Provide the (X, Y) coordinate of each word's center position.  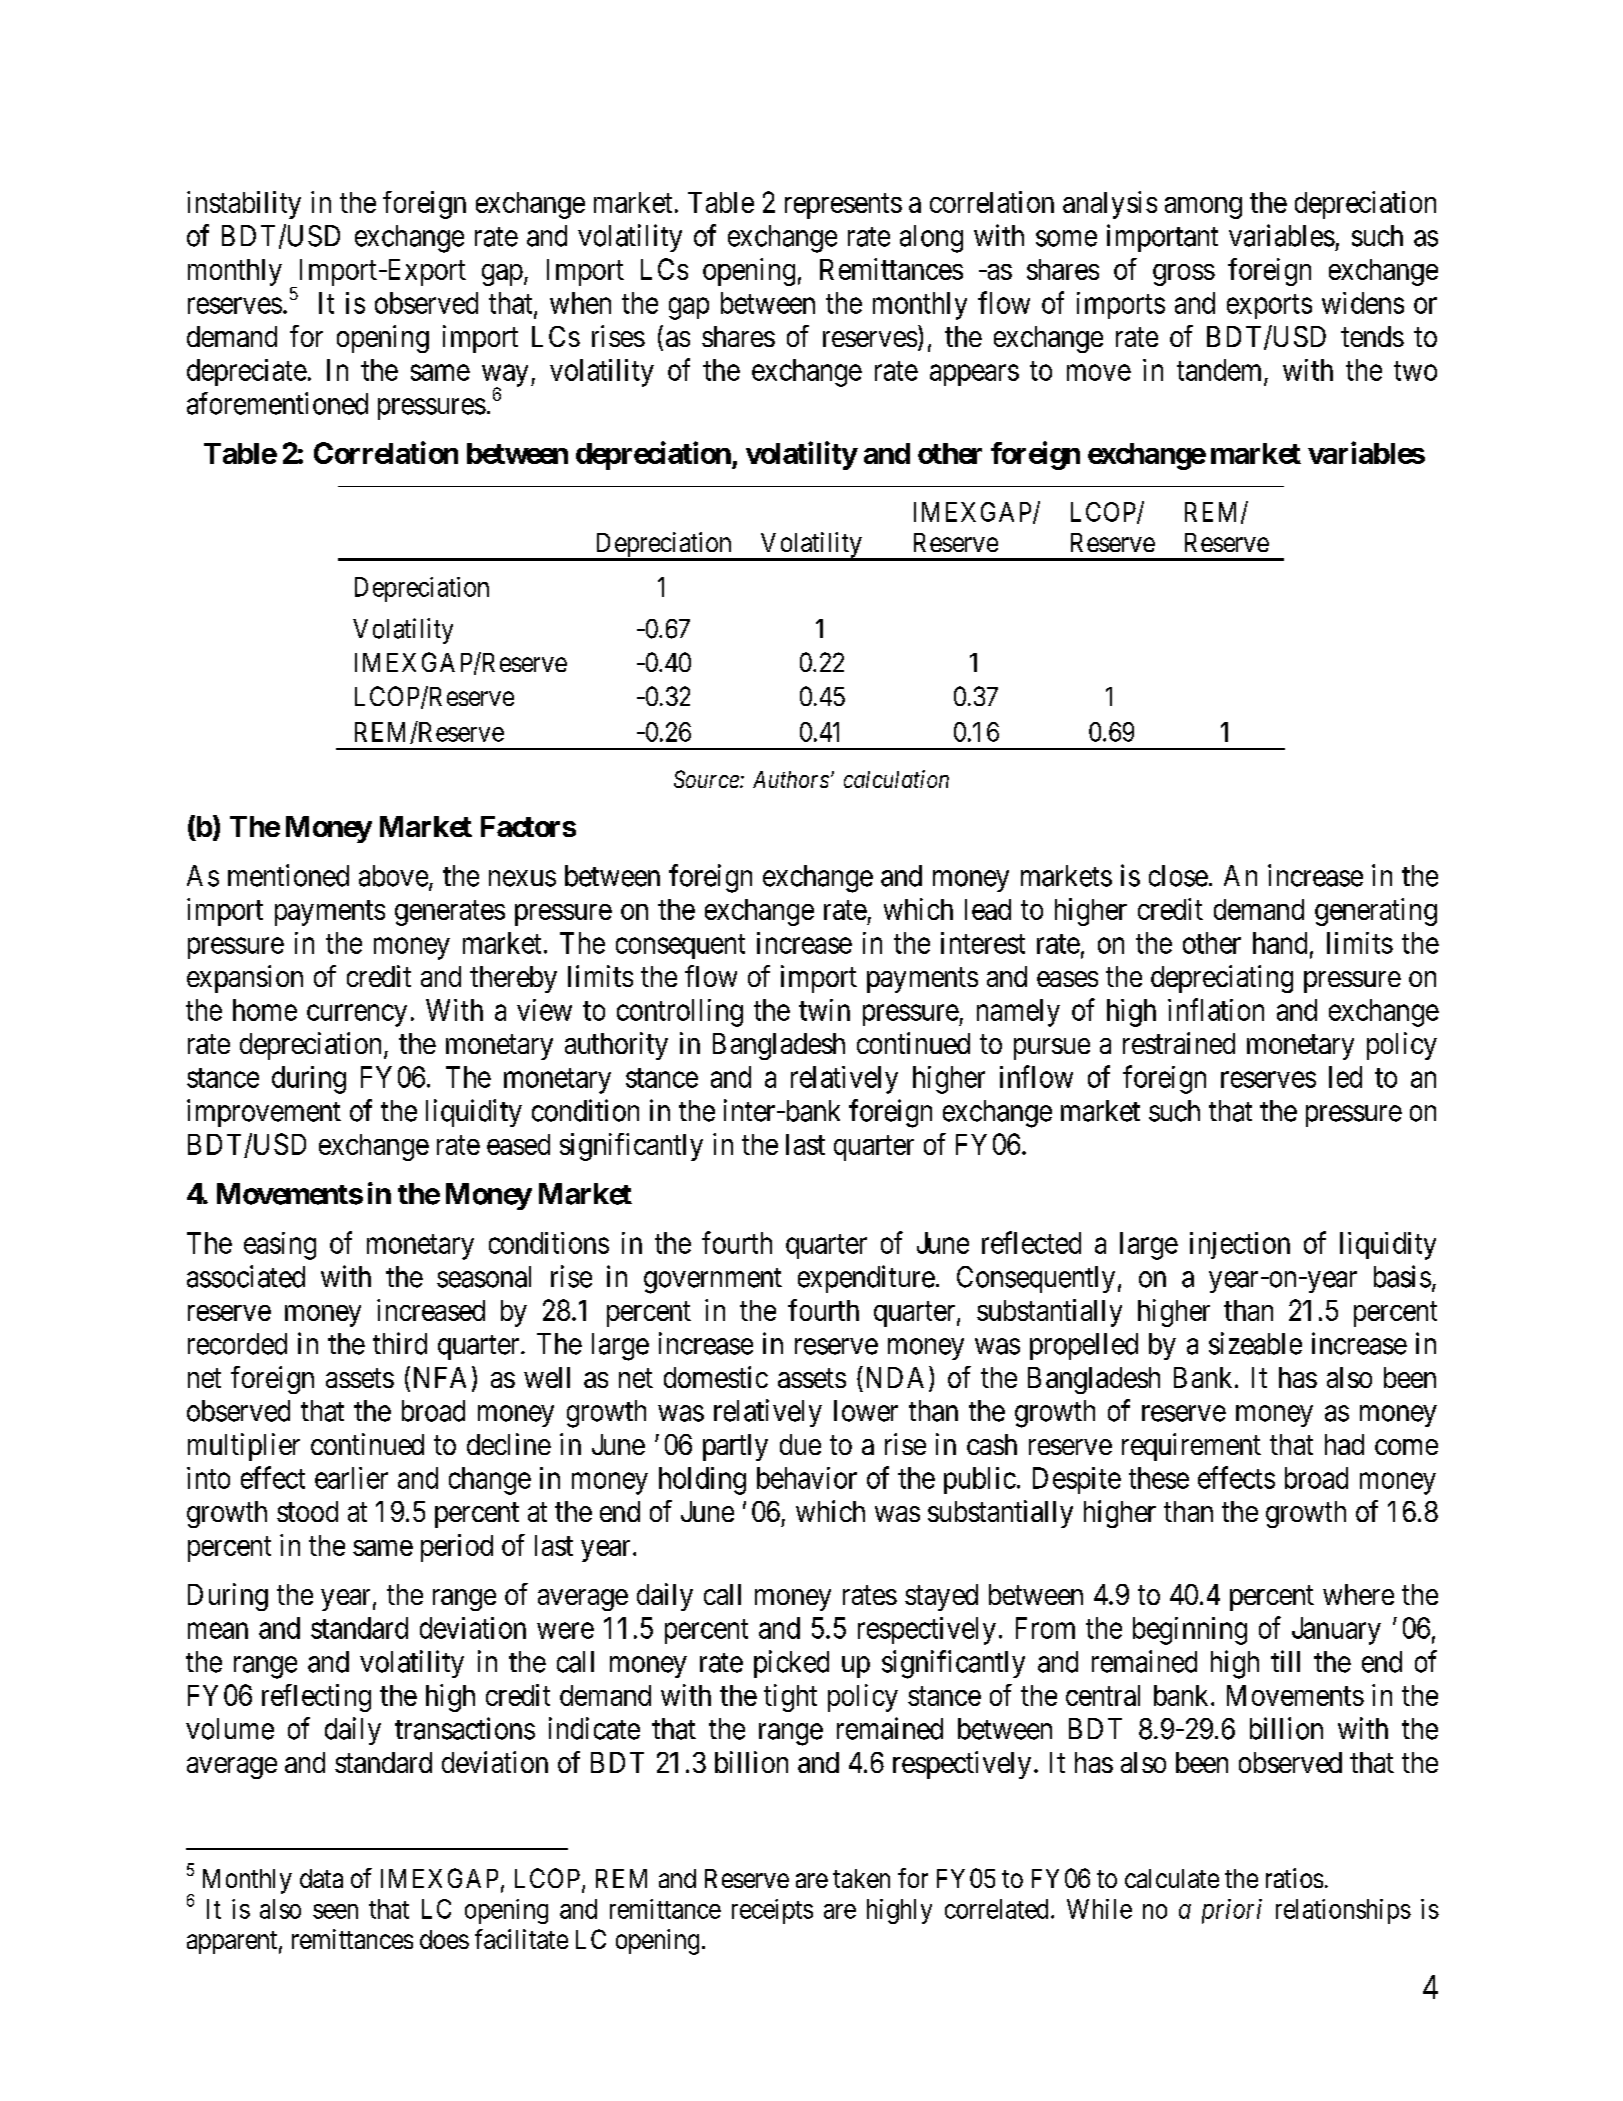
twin (824, 1010)
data (321, 1878)
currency (357, 1016)
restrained (1179, 1043)
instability (244, 205)
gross (1184, 275)
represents (843, 206)
